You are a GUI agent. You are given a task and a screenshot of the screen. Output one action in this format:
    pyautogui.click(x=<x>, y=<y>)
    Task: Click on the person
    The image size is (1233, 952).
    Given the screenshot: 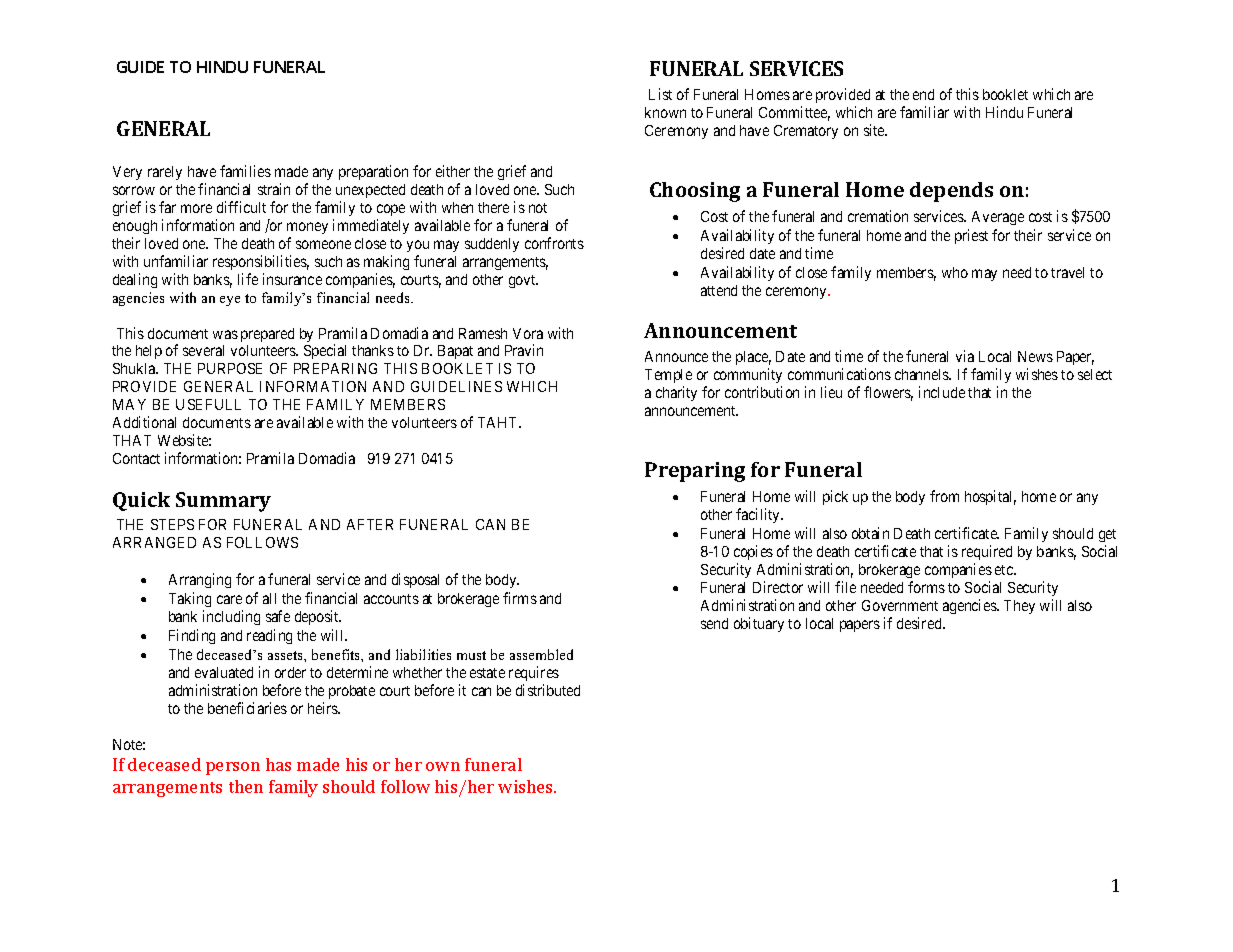 What is the action you would take?
    pyautogui.click(x=233, y=768)
